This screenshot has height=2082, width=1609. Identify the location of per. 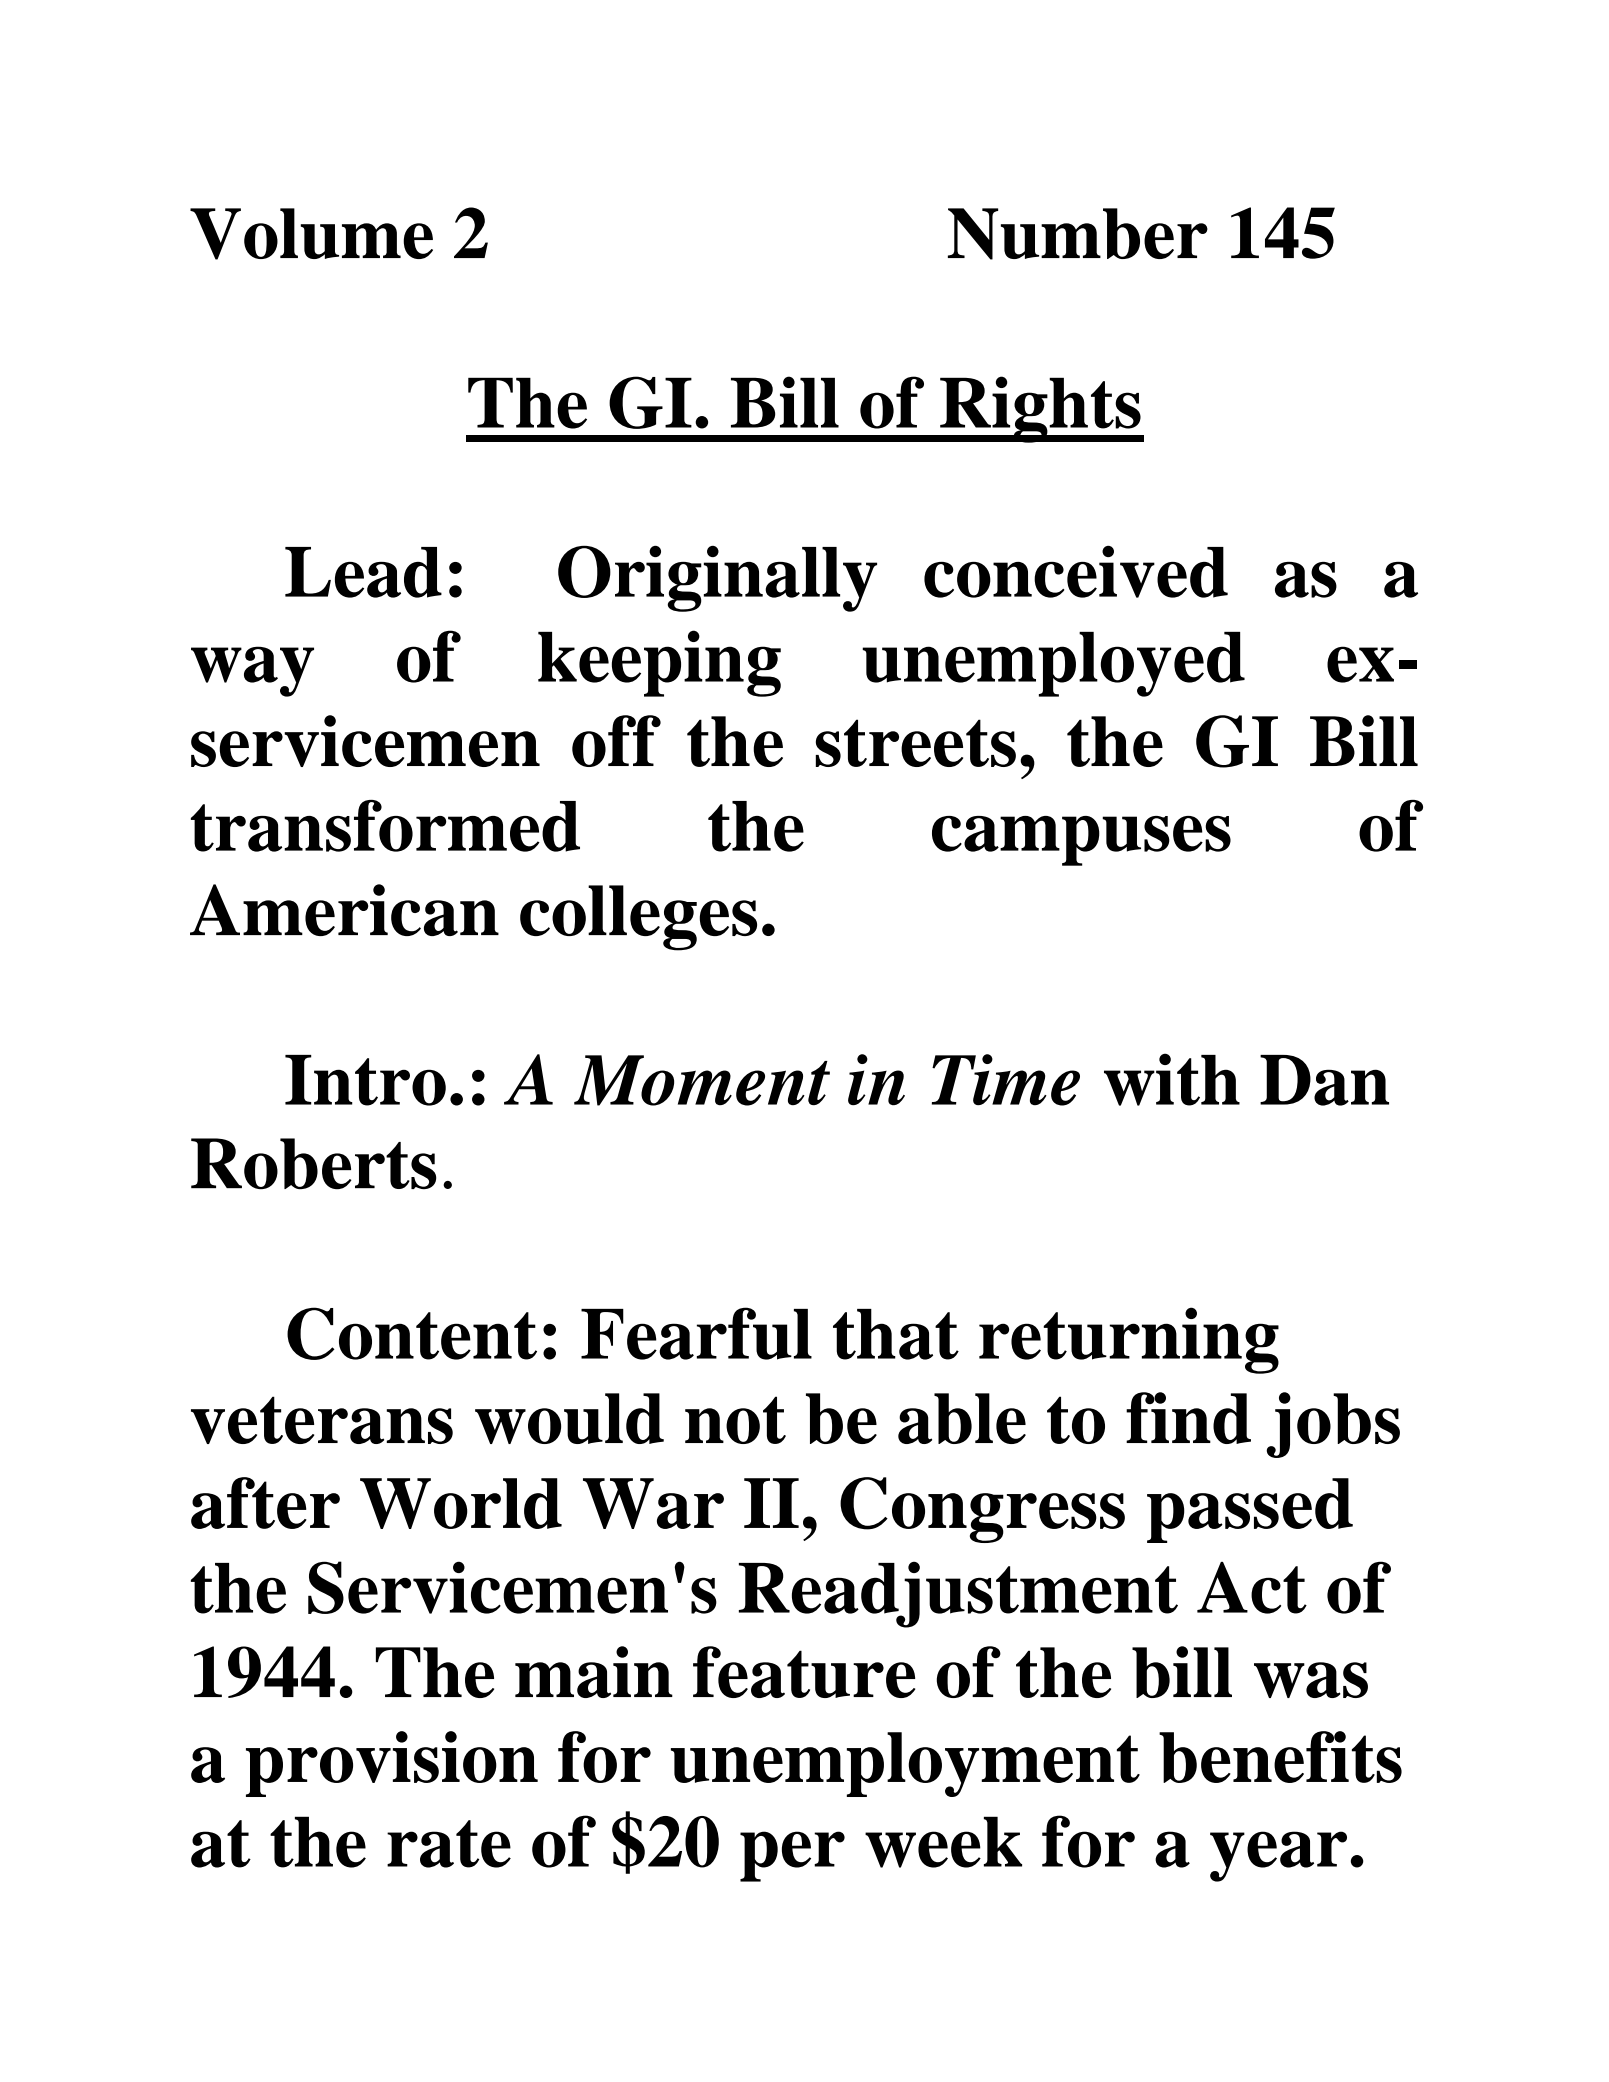
(792, 1856).
